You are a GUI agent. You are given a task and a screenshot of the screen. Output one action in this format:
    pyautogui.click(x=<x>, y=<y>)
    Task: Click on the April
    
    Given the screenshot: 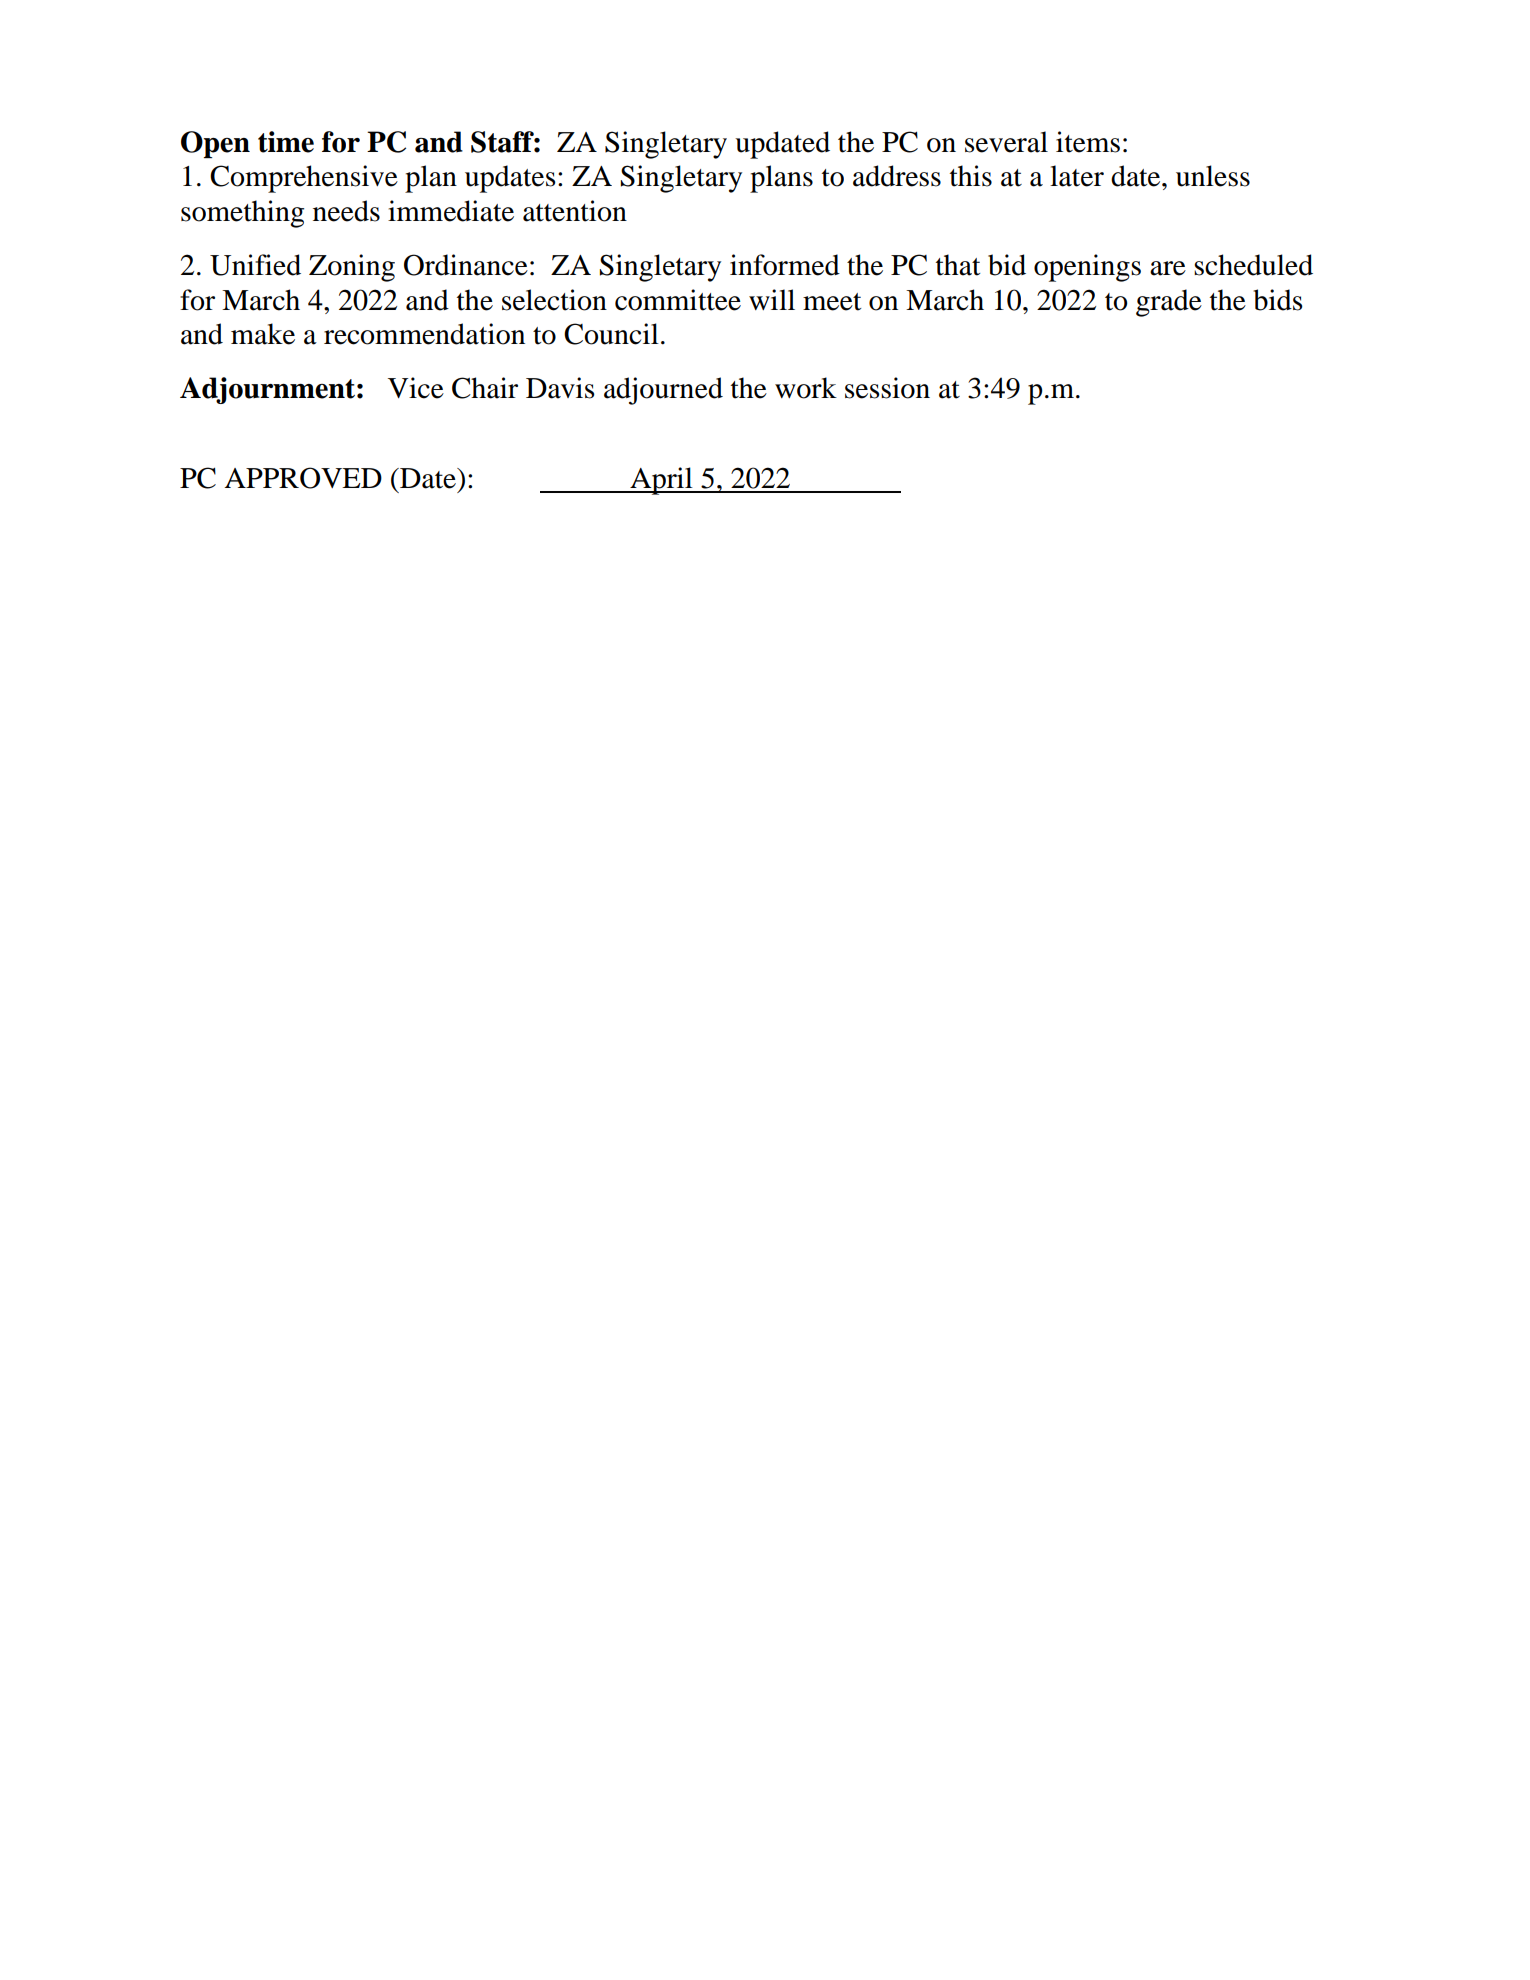 What is the action you would take?
    pyautogui.click(x=661, y=481)
